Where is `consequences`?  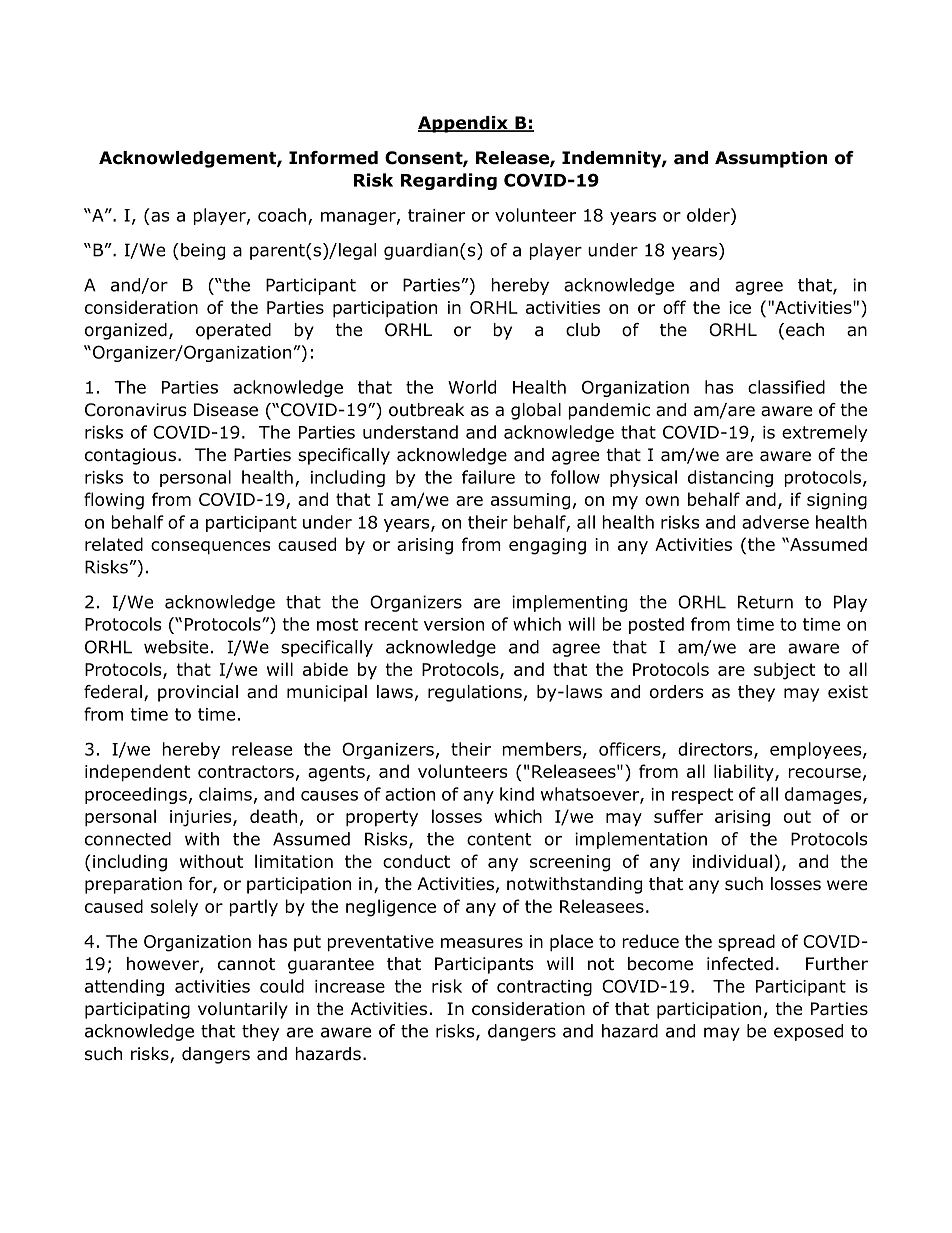 consequences is located at coordinates (210, 548).
